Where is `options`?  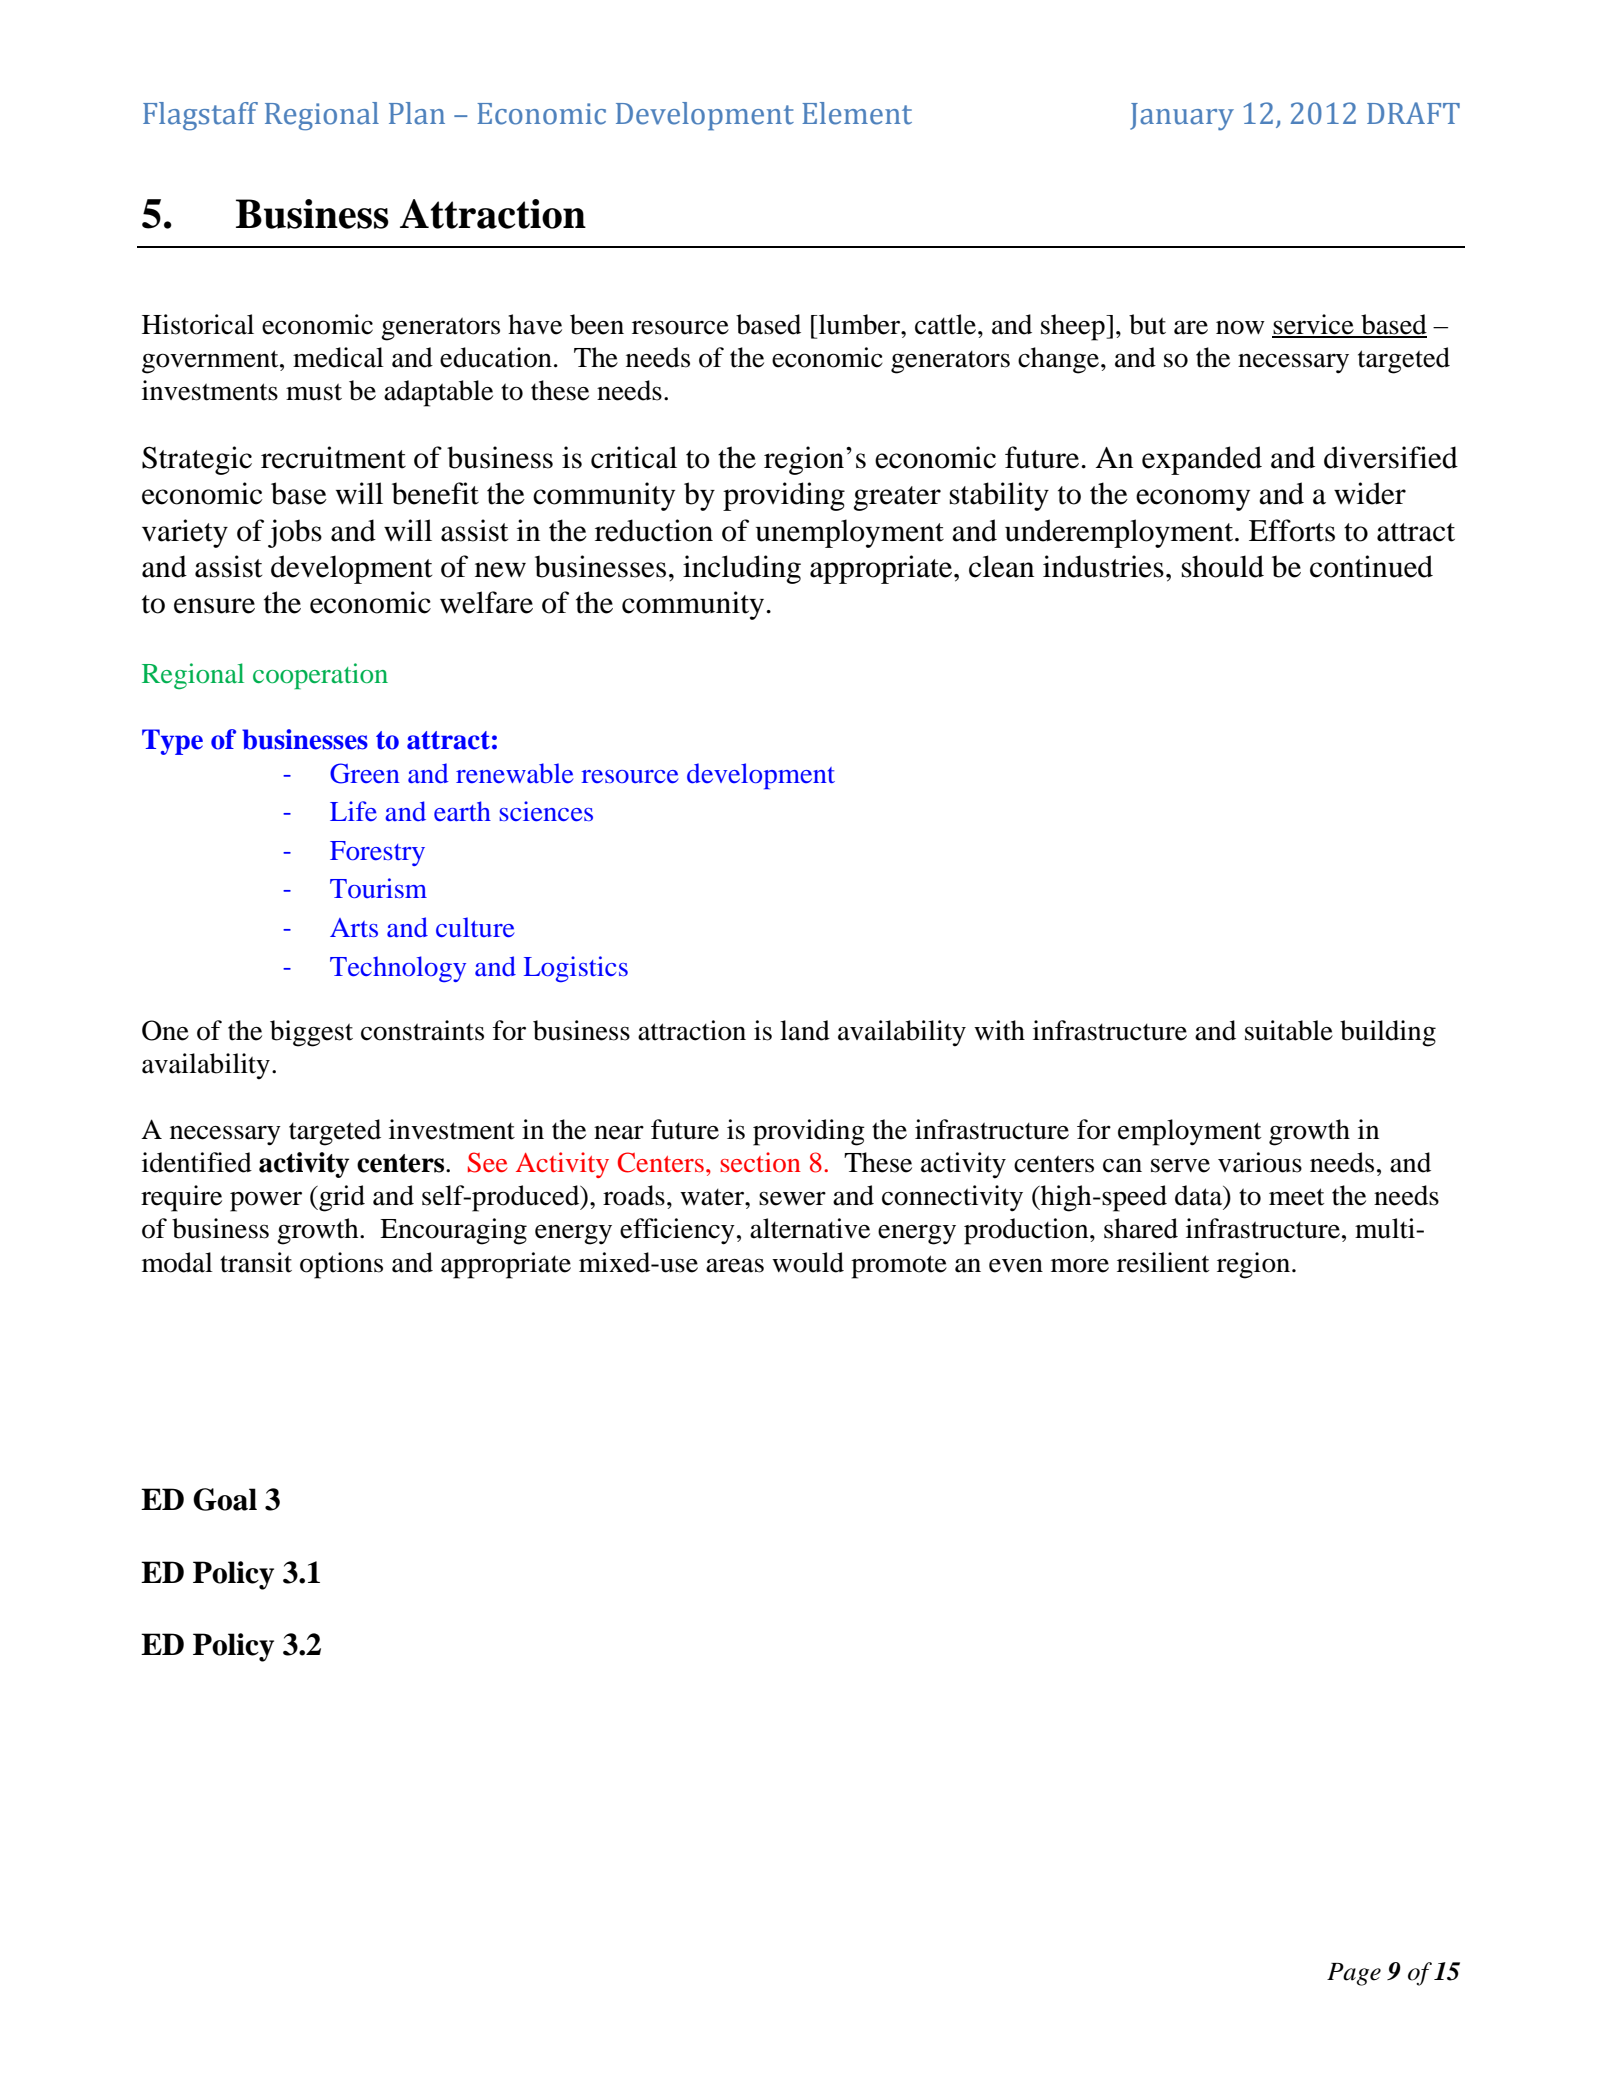
options is located at coordinates (341, 1265).
